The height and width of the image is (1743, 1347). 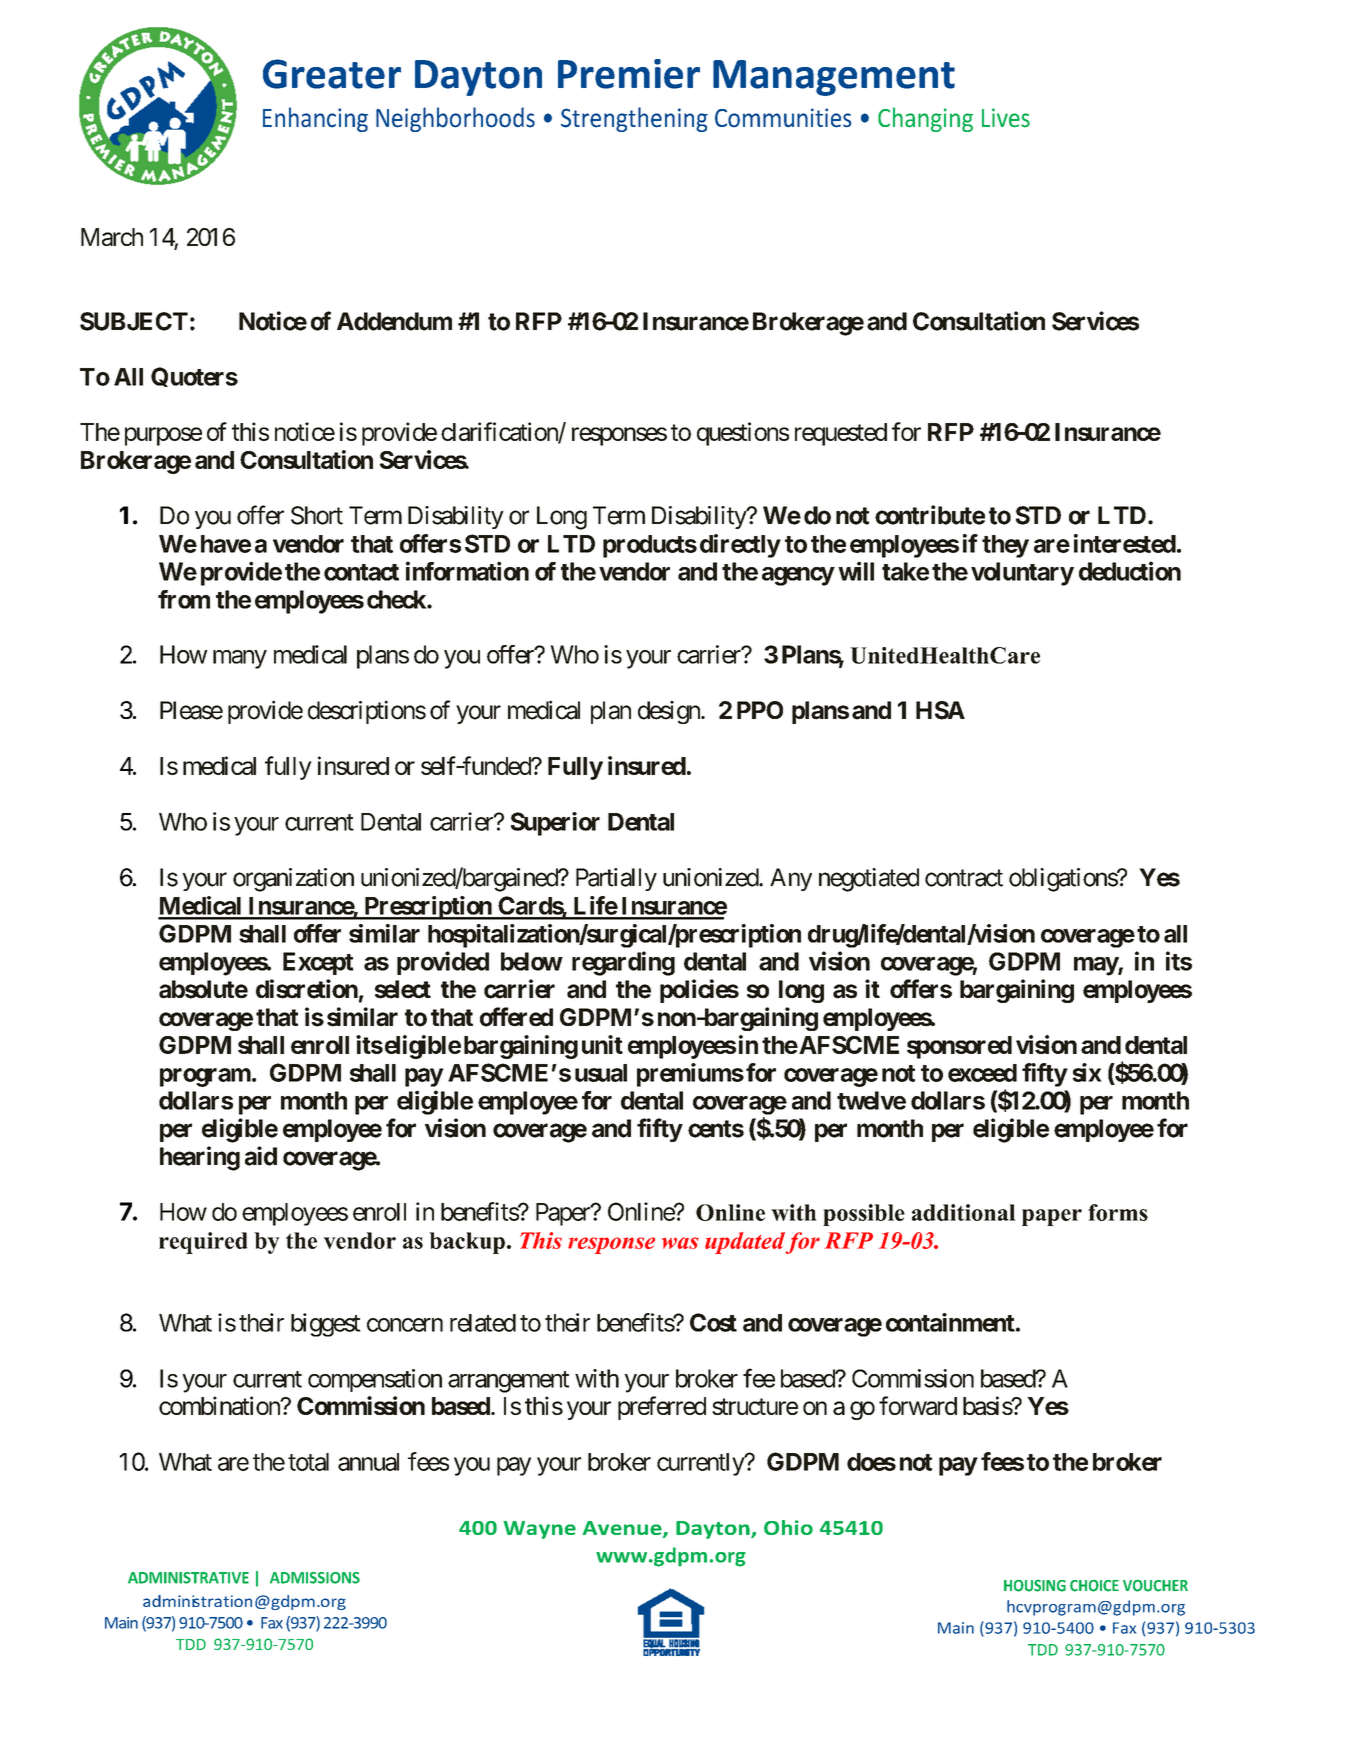 I want to click on Partially, so click(x=616, y=879).
